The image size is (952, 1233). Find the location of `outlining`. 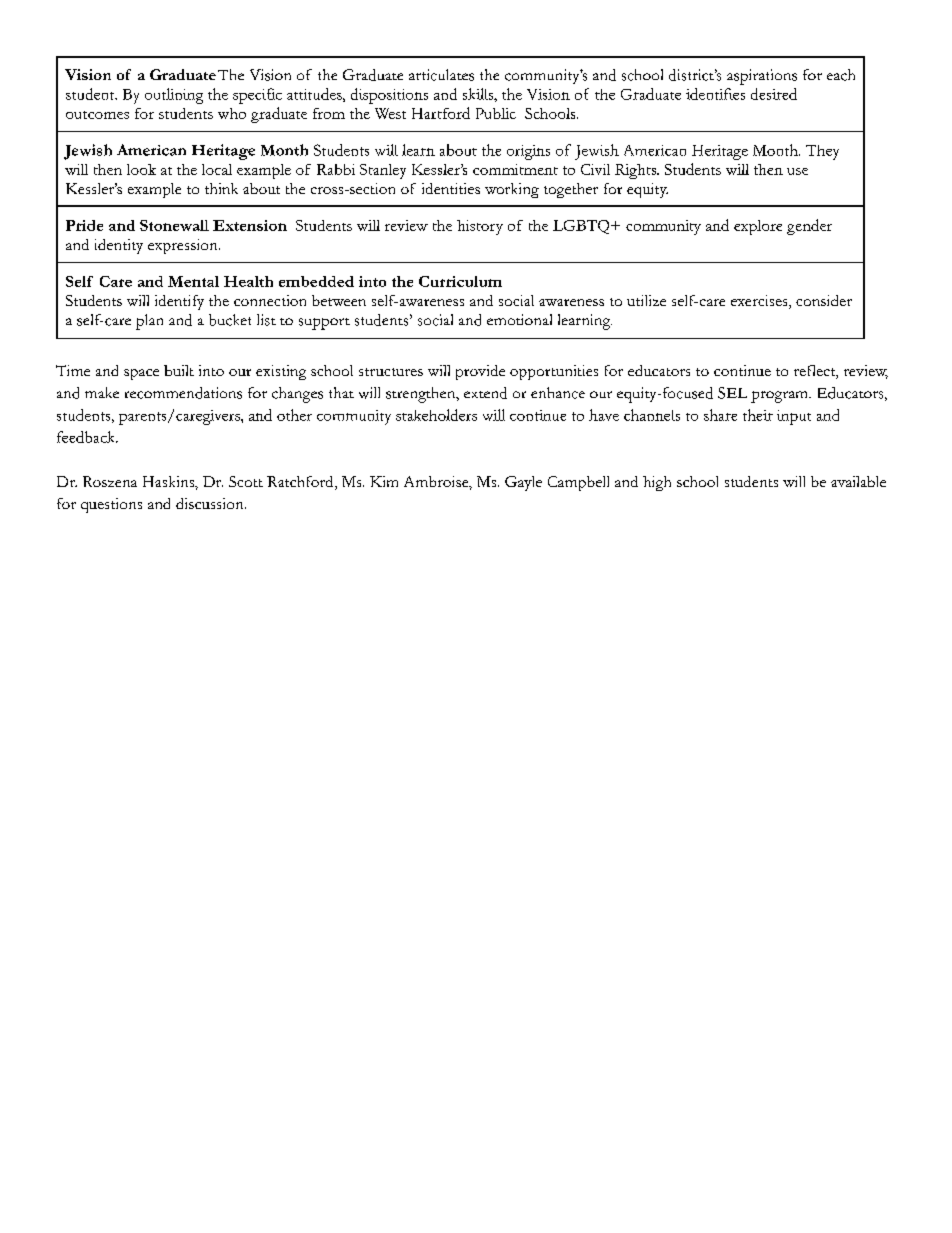

outlining is located at coordinates (174, 96).
